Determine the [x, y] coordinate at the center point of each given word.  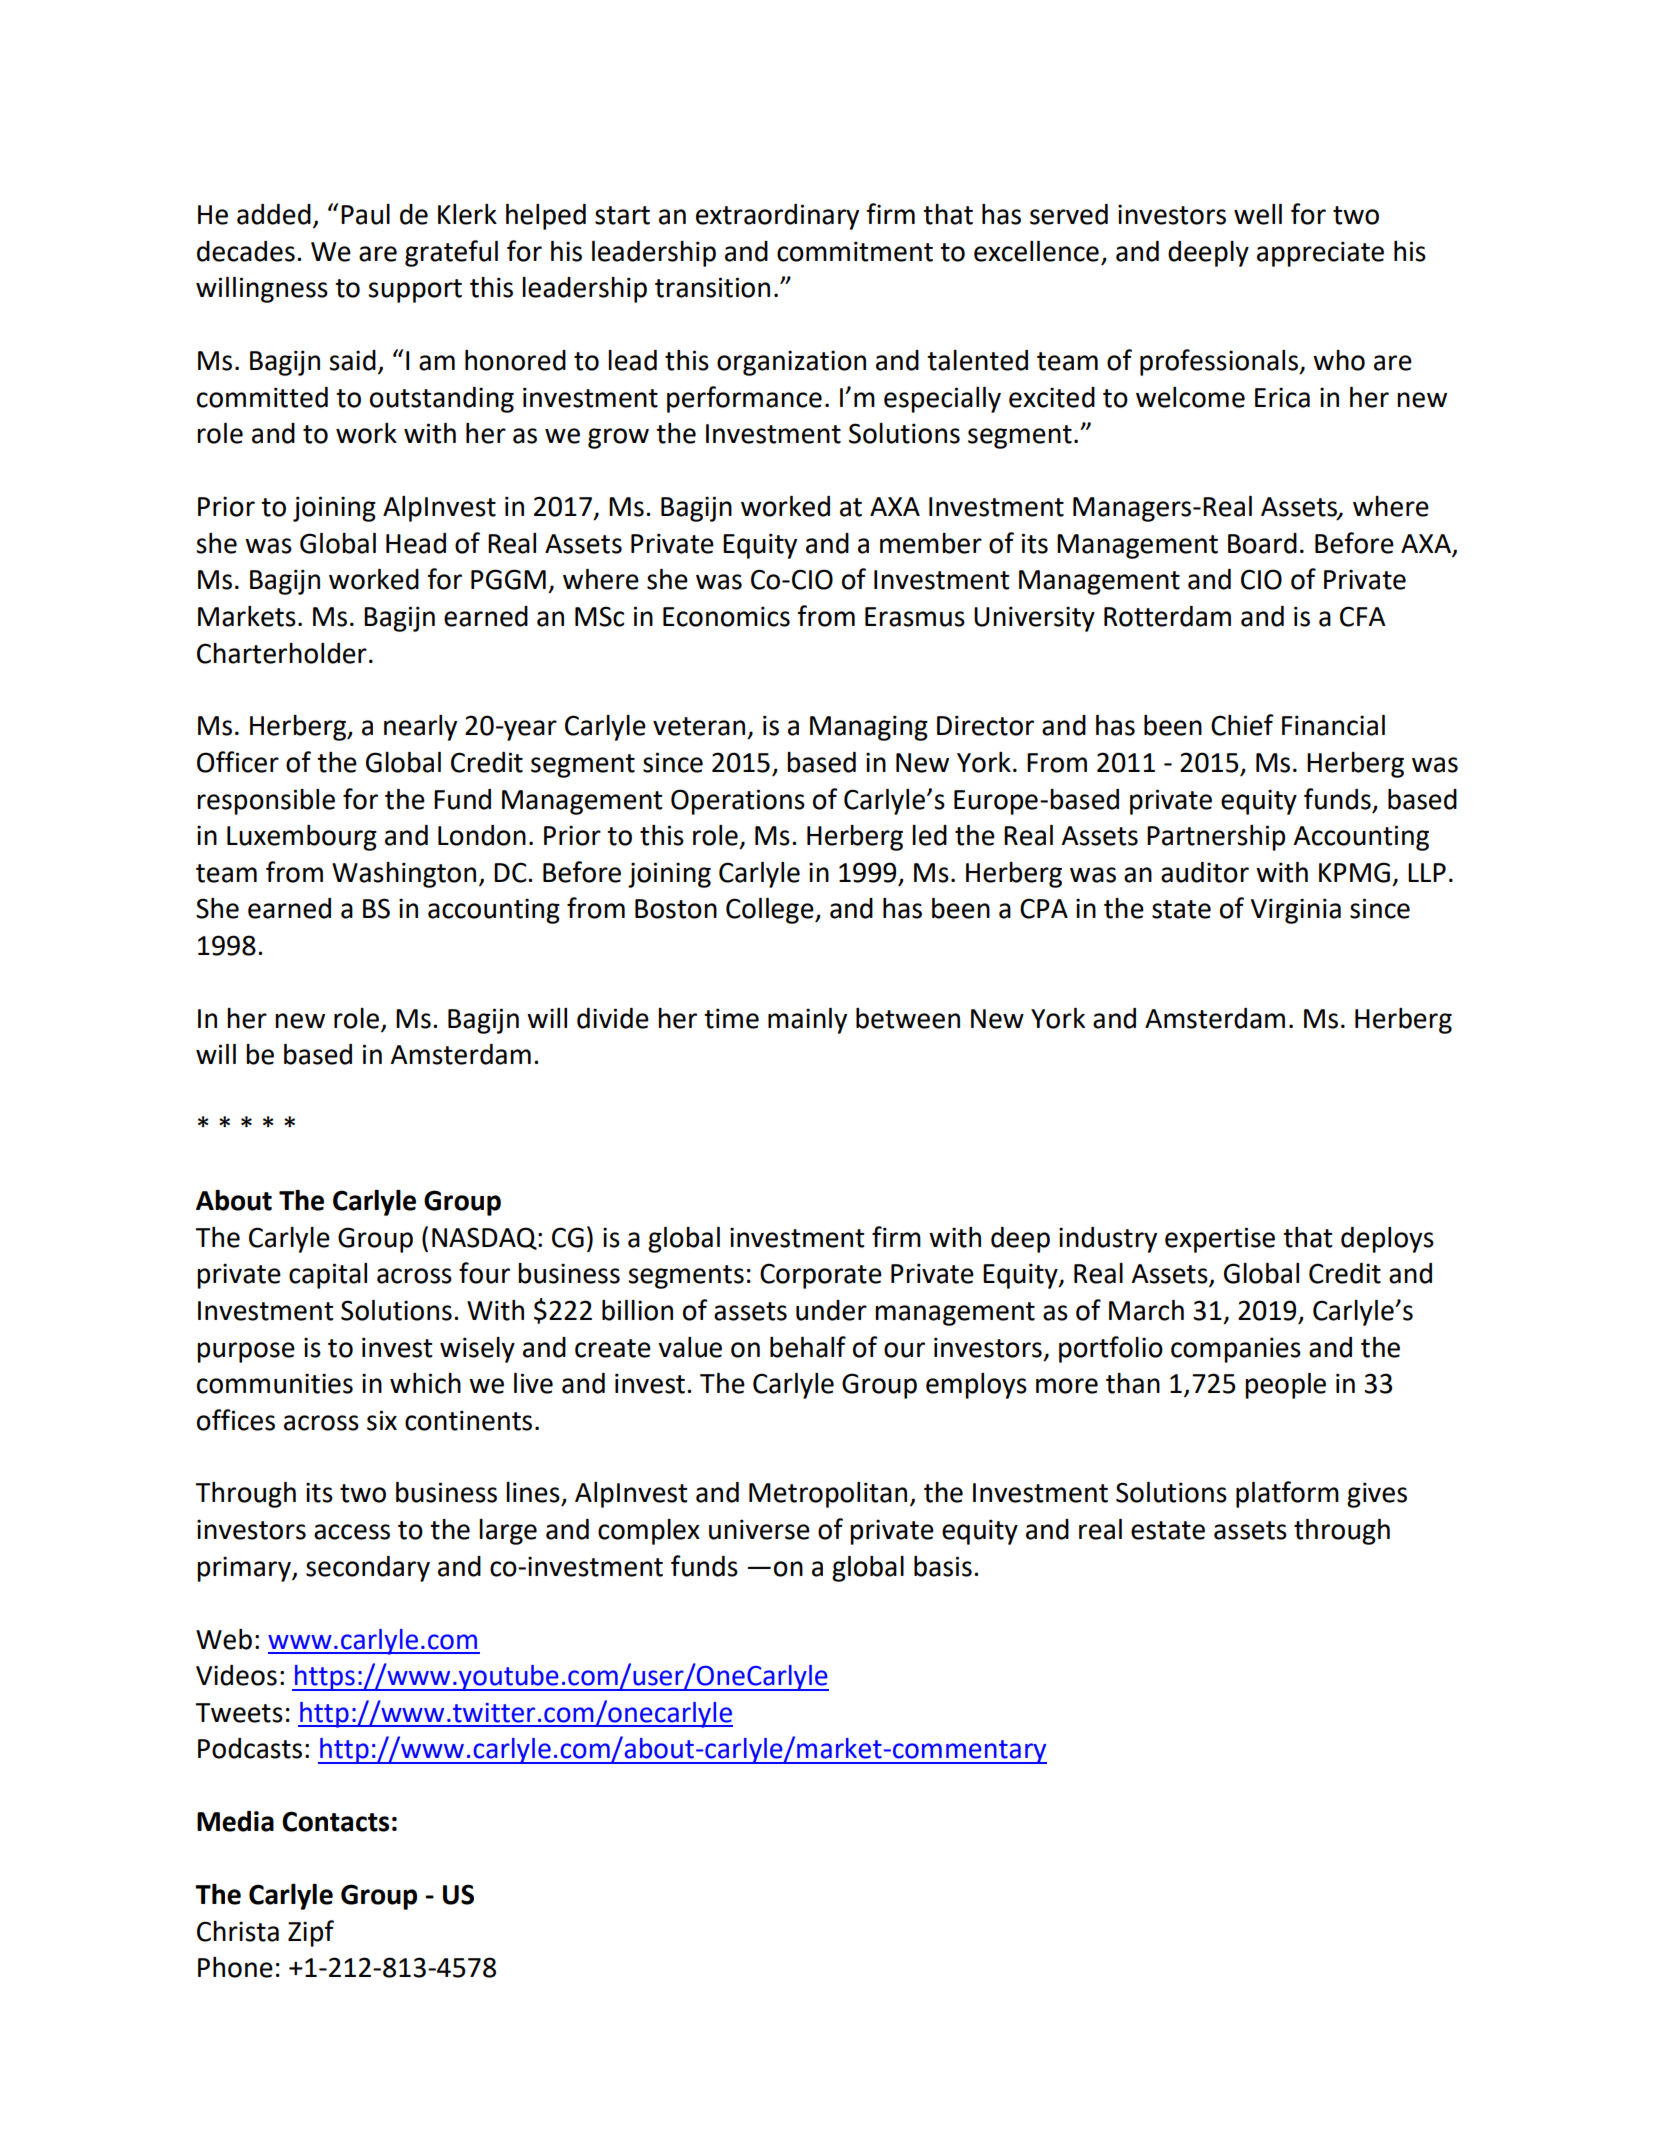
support [415, 291]
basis [943, 1566]
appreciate [1320, 254]
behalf [808, 1347]
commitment [855, 251]
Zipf [311, 1933]
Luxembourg [302, 838]
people [1285, 1386]
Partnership [1216, 838]
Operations [738, 802]
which [425, 1383]
